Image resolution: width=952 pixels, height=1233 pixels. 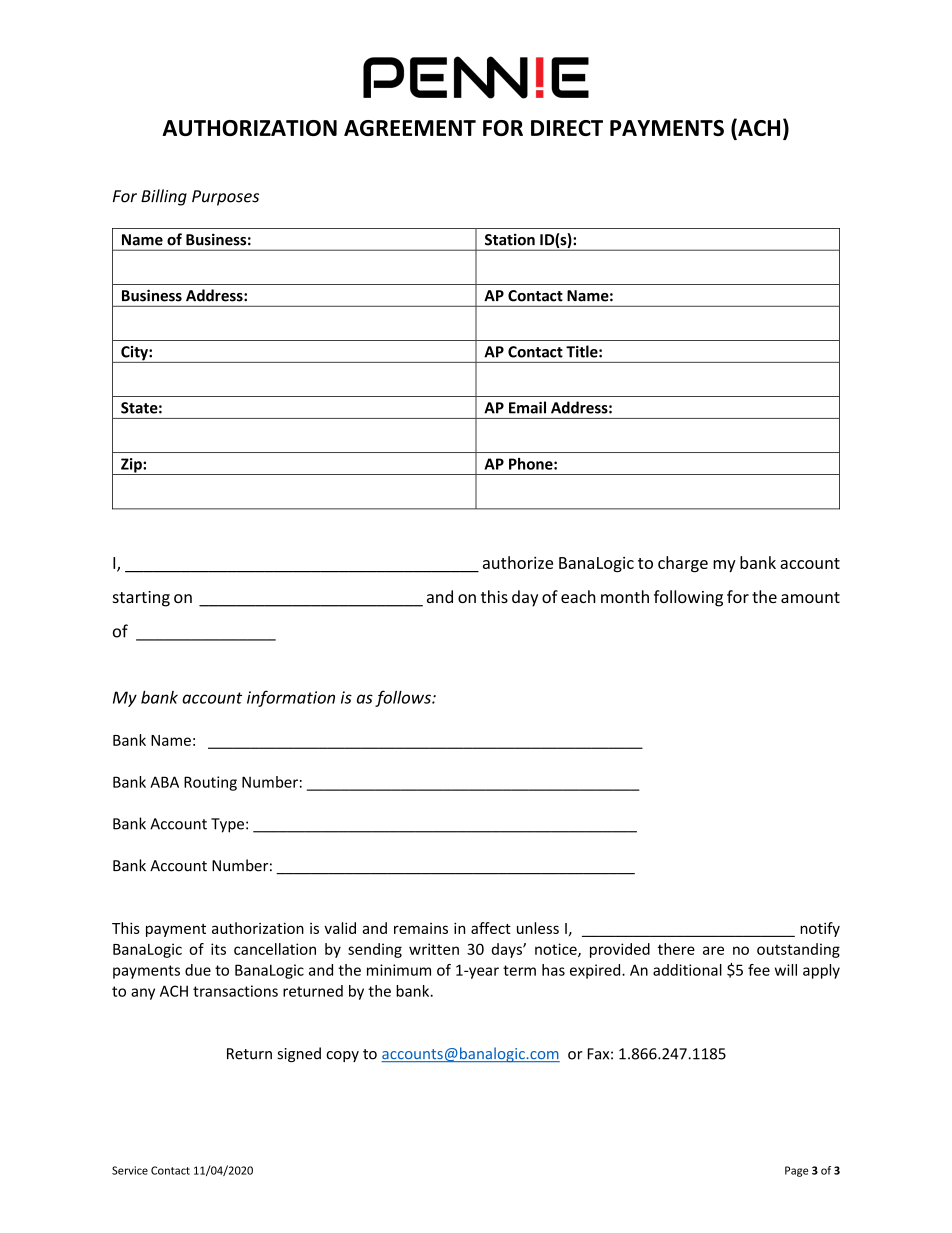 I want to click on Purposes, so click(x=225, y=198).
